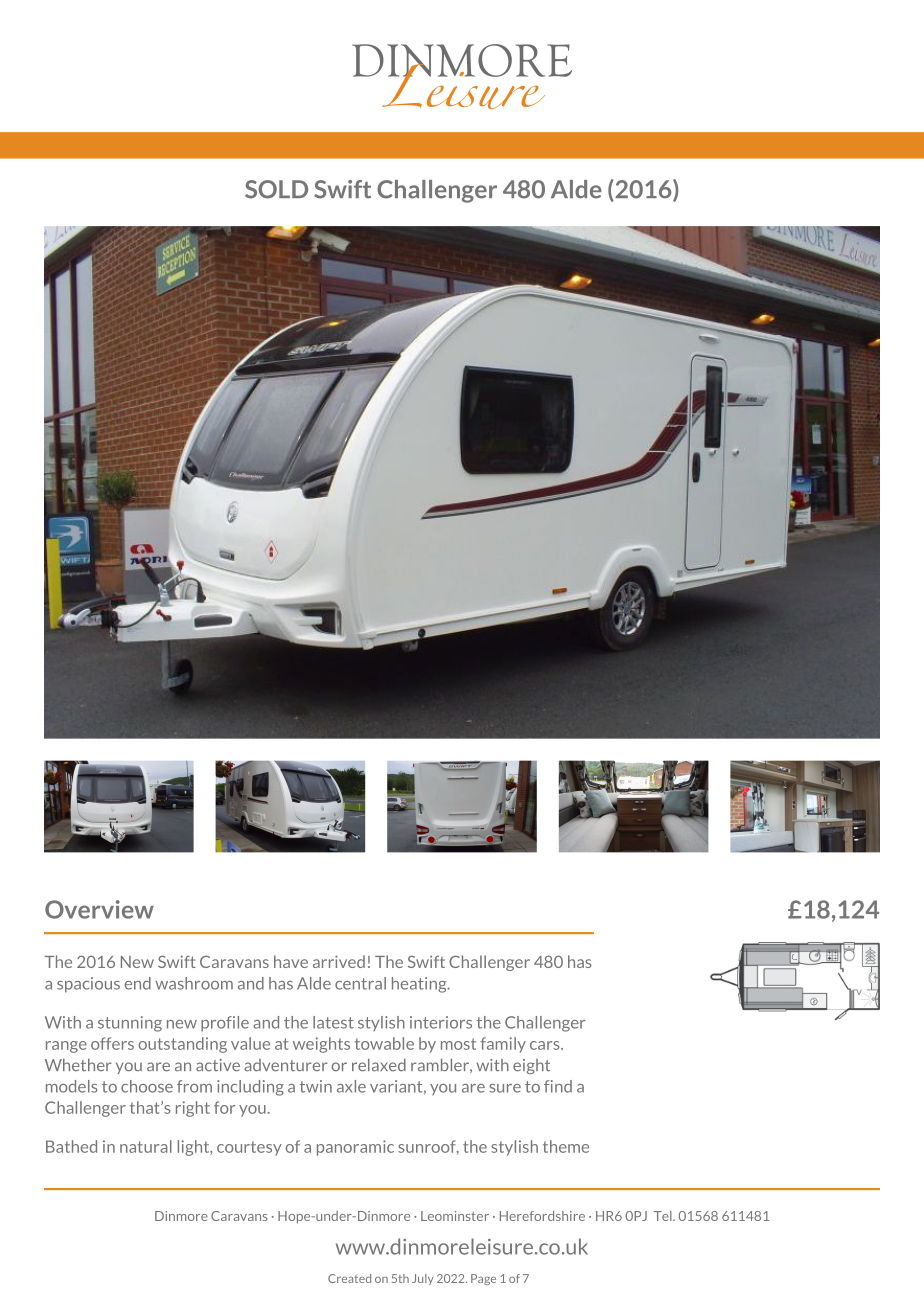 The image size is (924, 1308). What do you see at coordinates (291, 961) in the document?
I see `have` at bounding box center [291, 961].
